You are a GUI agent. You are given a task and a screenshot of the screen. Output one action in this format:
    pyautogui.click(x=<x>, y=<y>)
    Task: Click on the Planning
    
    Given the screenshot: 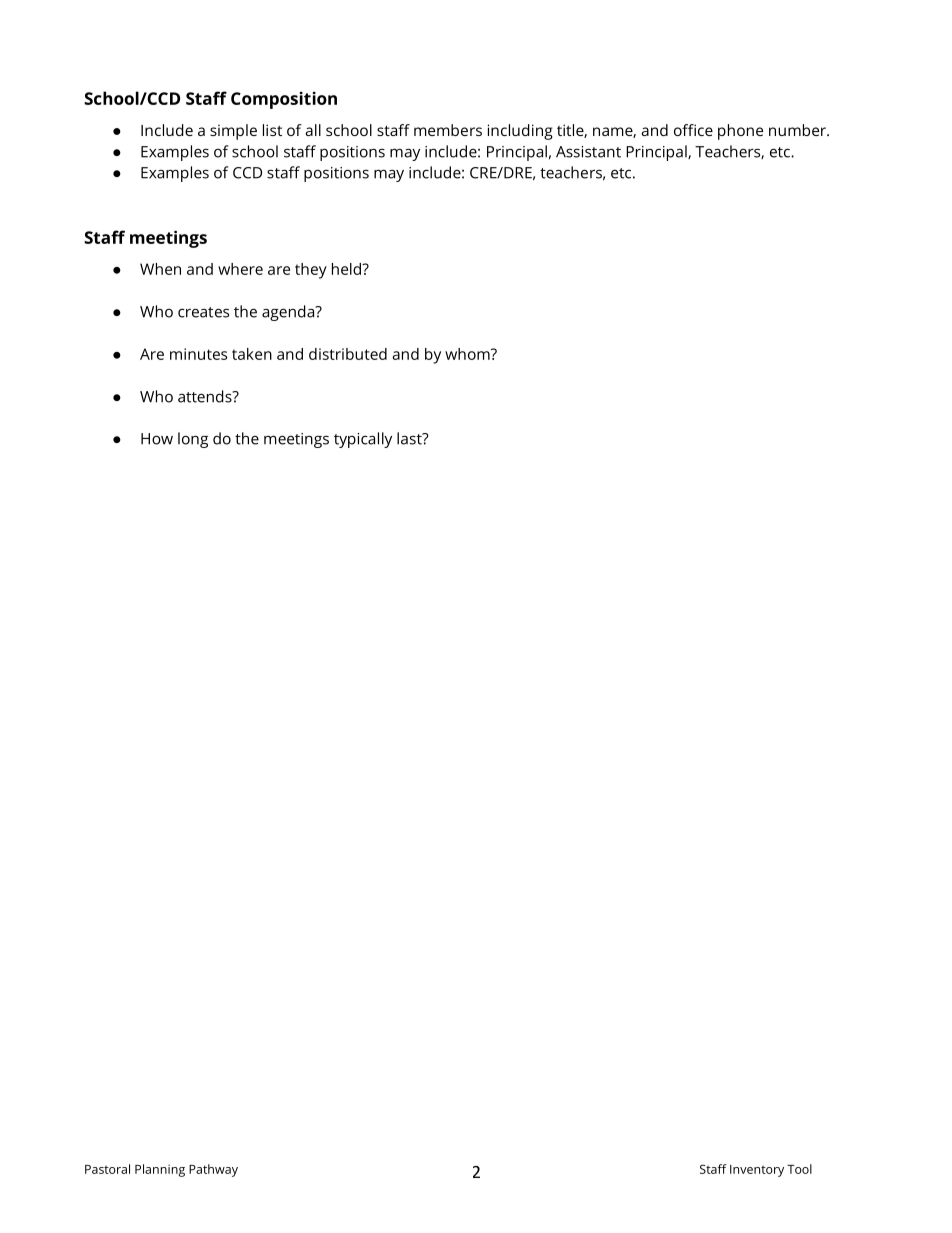 What is the action you would take?
    pyautogui.click(x=160, y=1170)
